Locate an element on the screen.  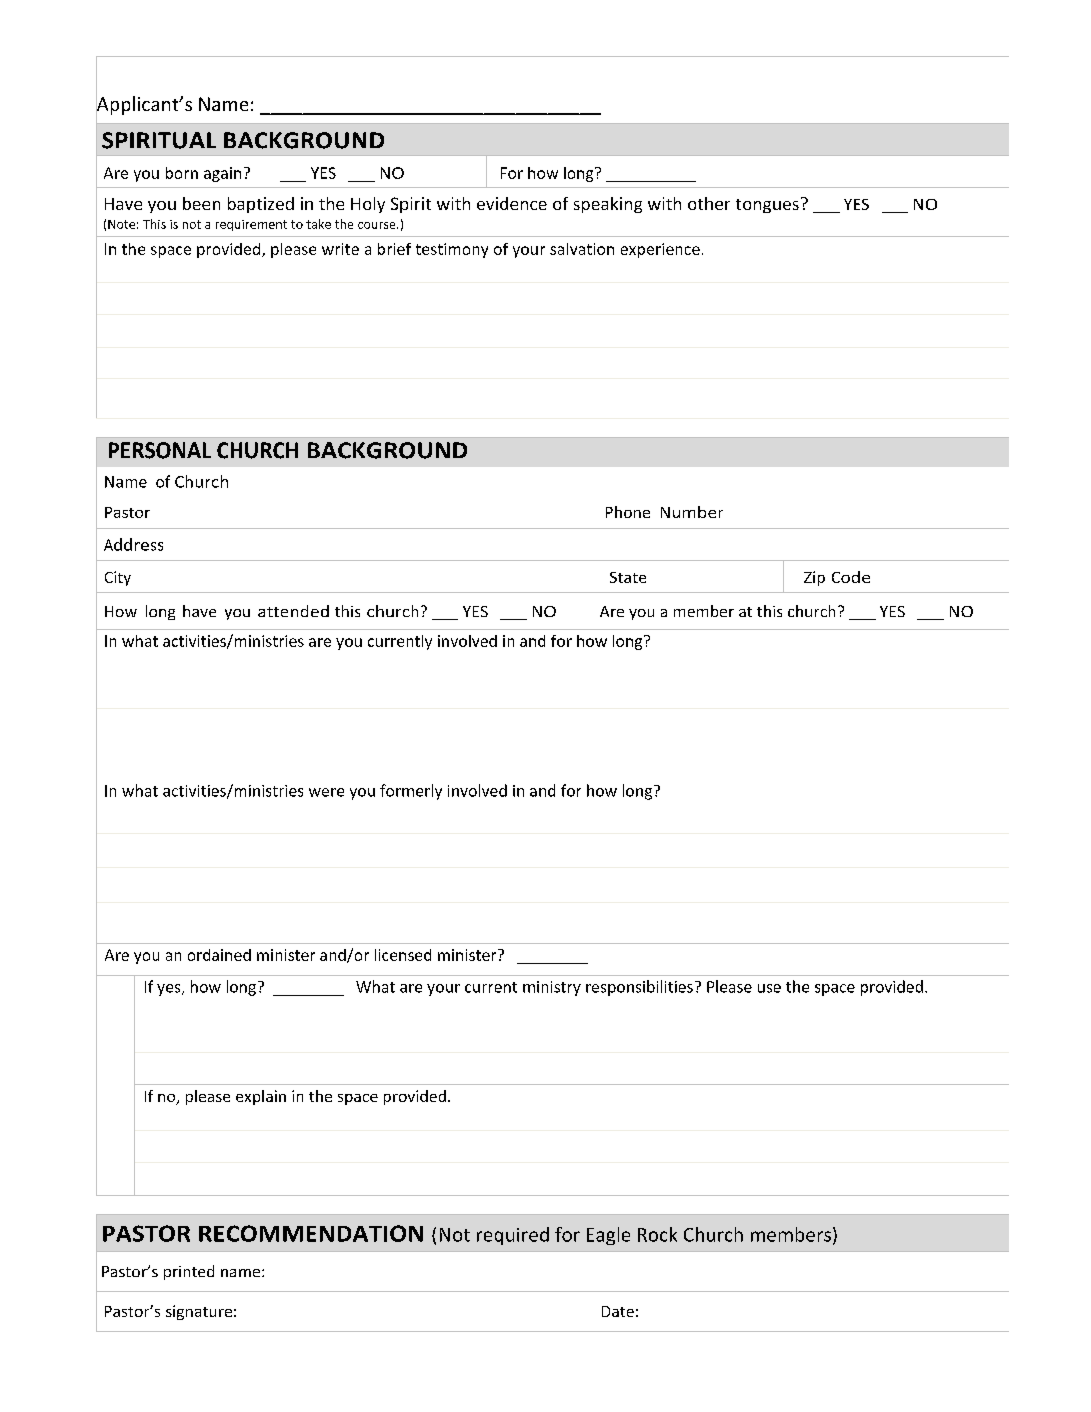
evidence is located at coordinates (512, 203).
